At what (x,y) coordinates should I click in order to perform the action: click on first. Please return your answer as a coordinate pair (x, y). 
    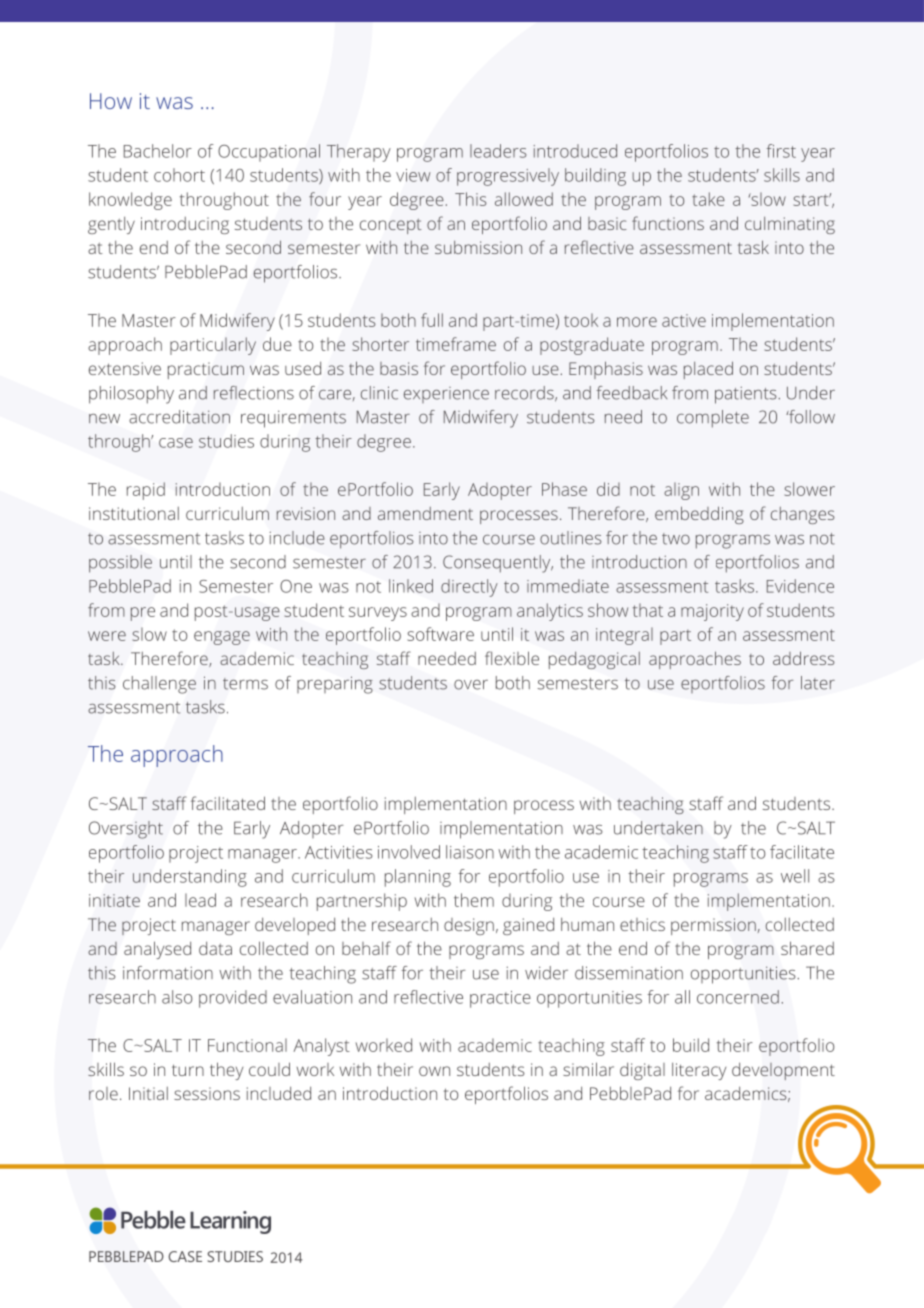
    Looking at the image, I should click on (781, 151).
